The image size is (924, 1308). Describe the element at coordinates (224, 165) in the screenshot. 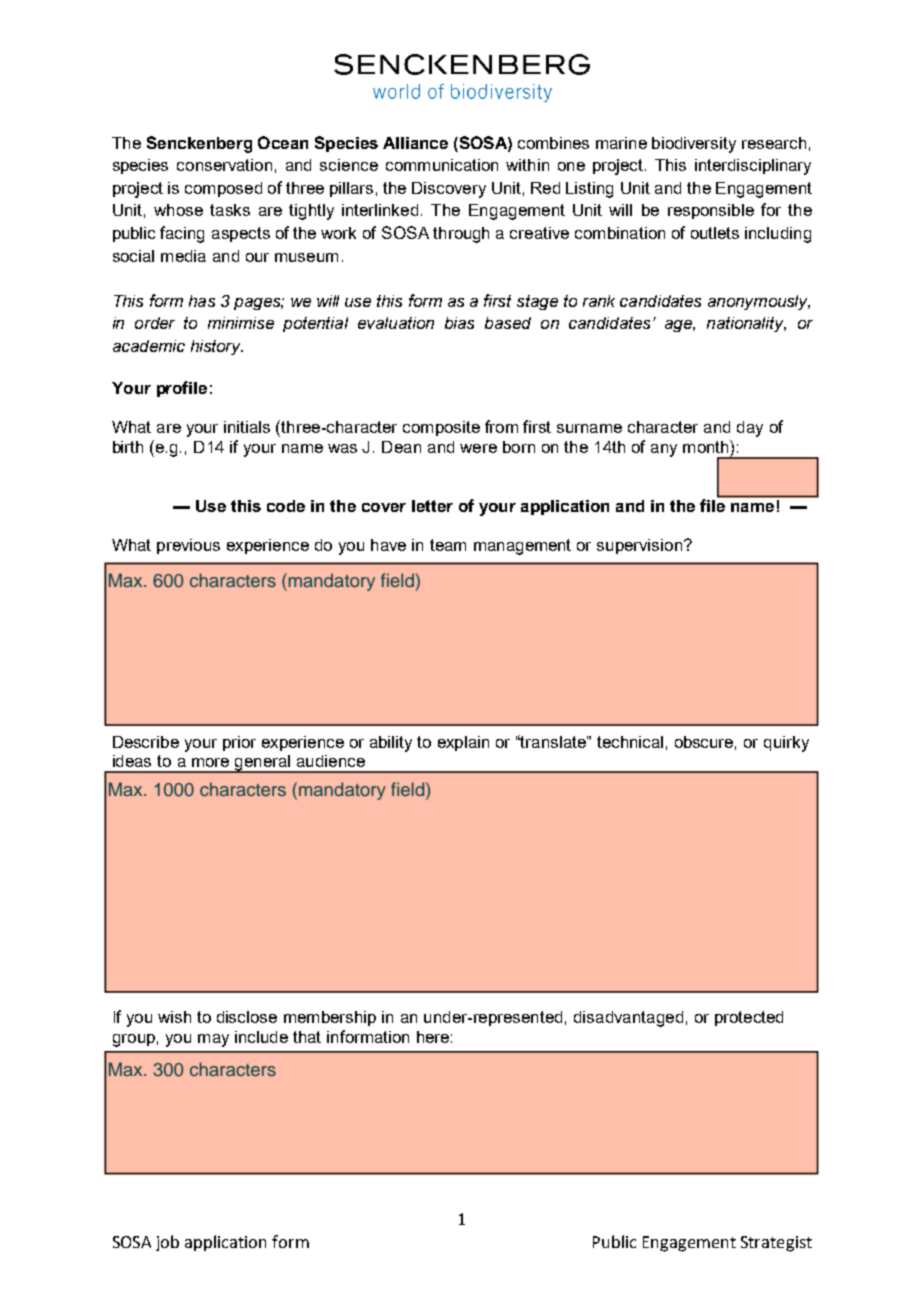

I see `conservation` at that location.
